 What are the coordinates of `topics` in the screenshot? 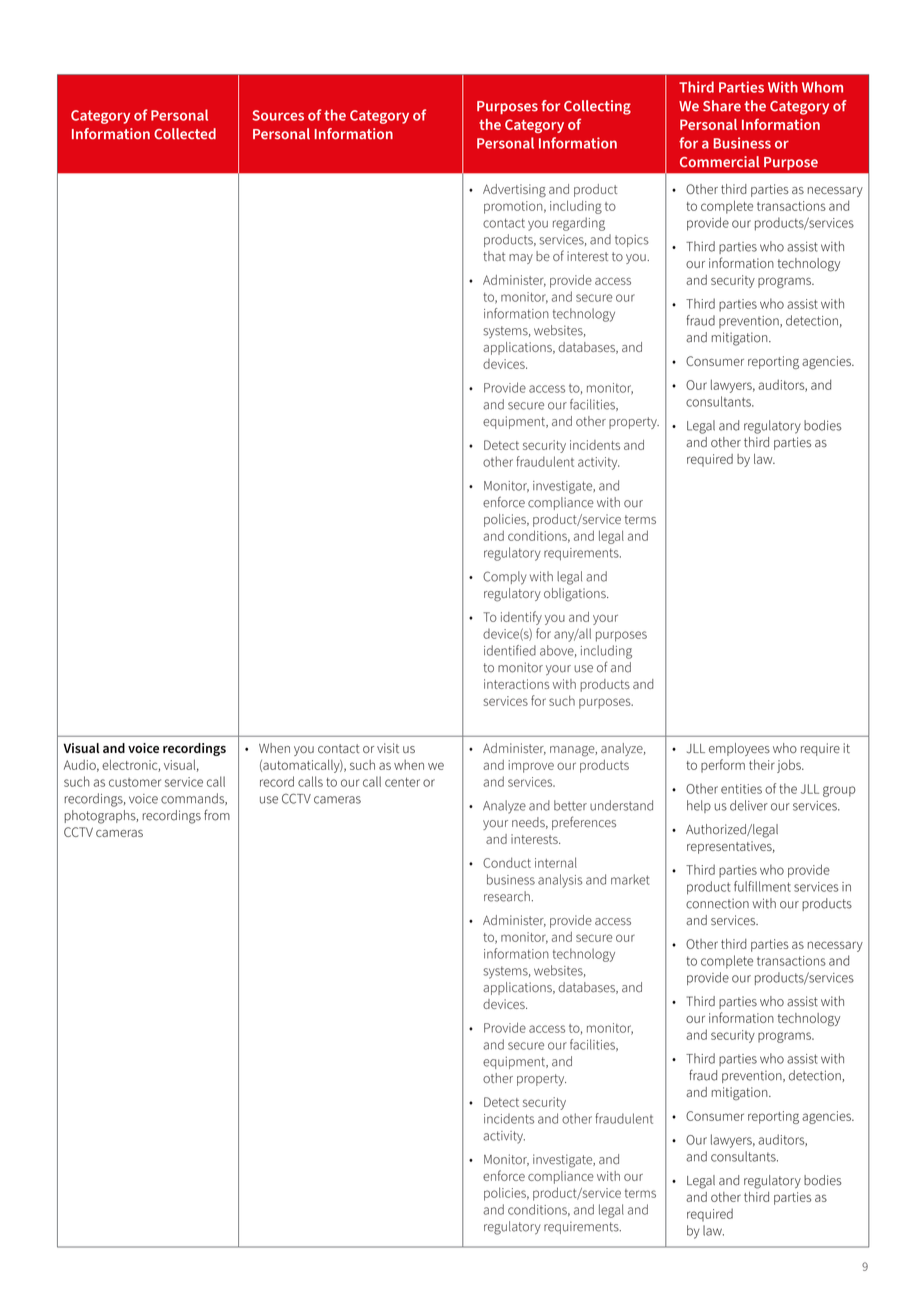 It's located at (632, 241).
